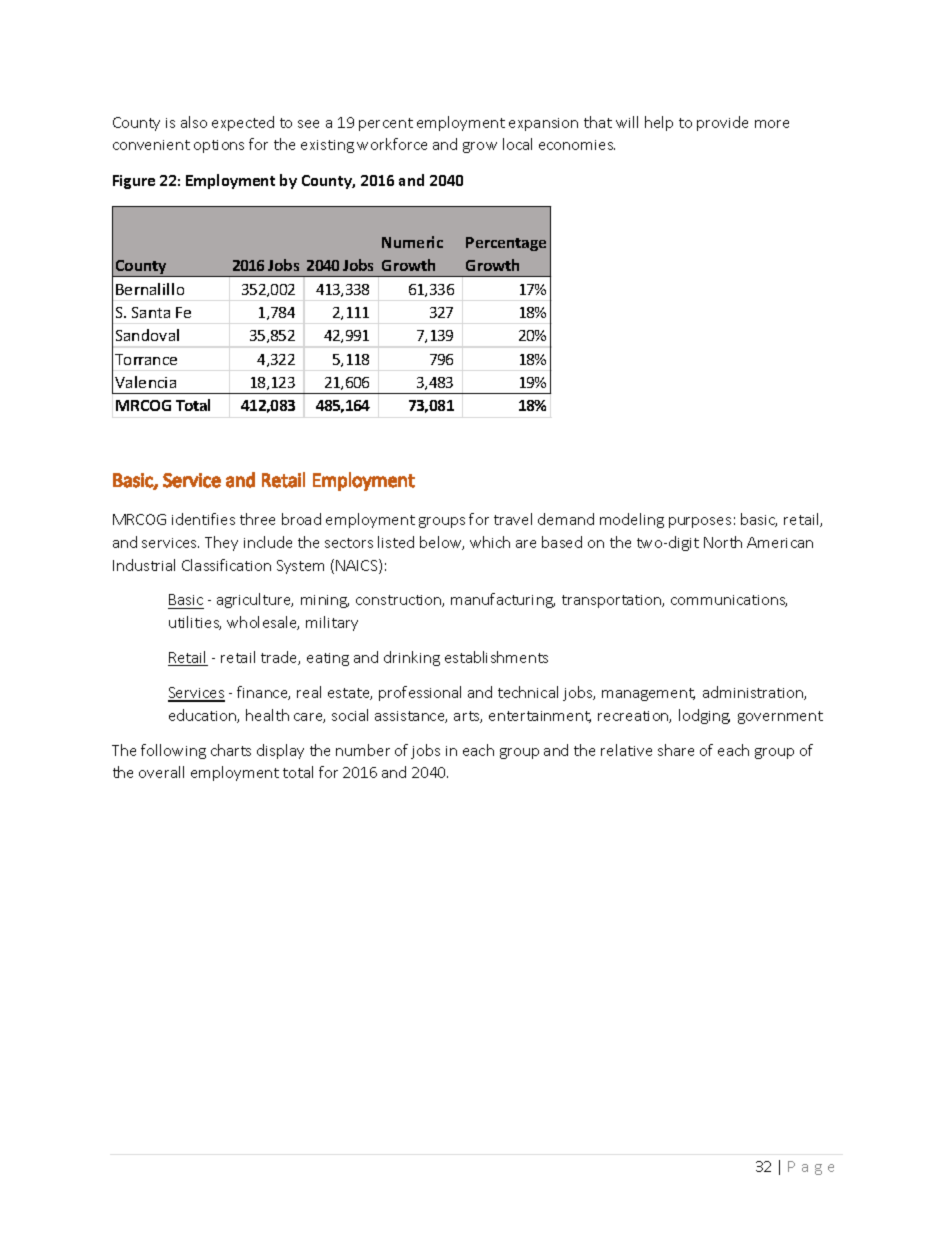 The image size is (952, 1233). What do you see at coordinates (151, 312) in the image?
I see `Santa` at bounding box center [151, 312].
